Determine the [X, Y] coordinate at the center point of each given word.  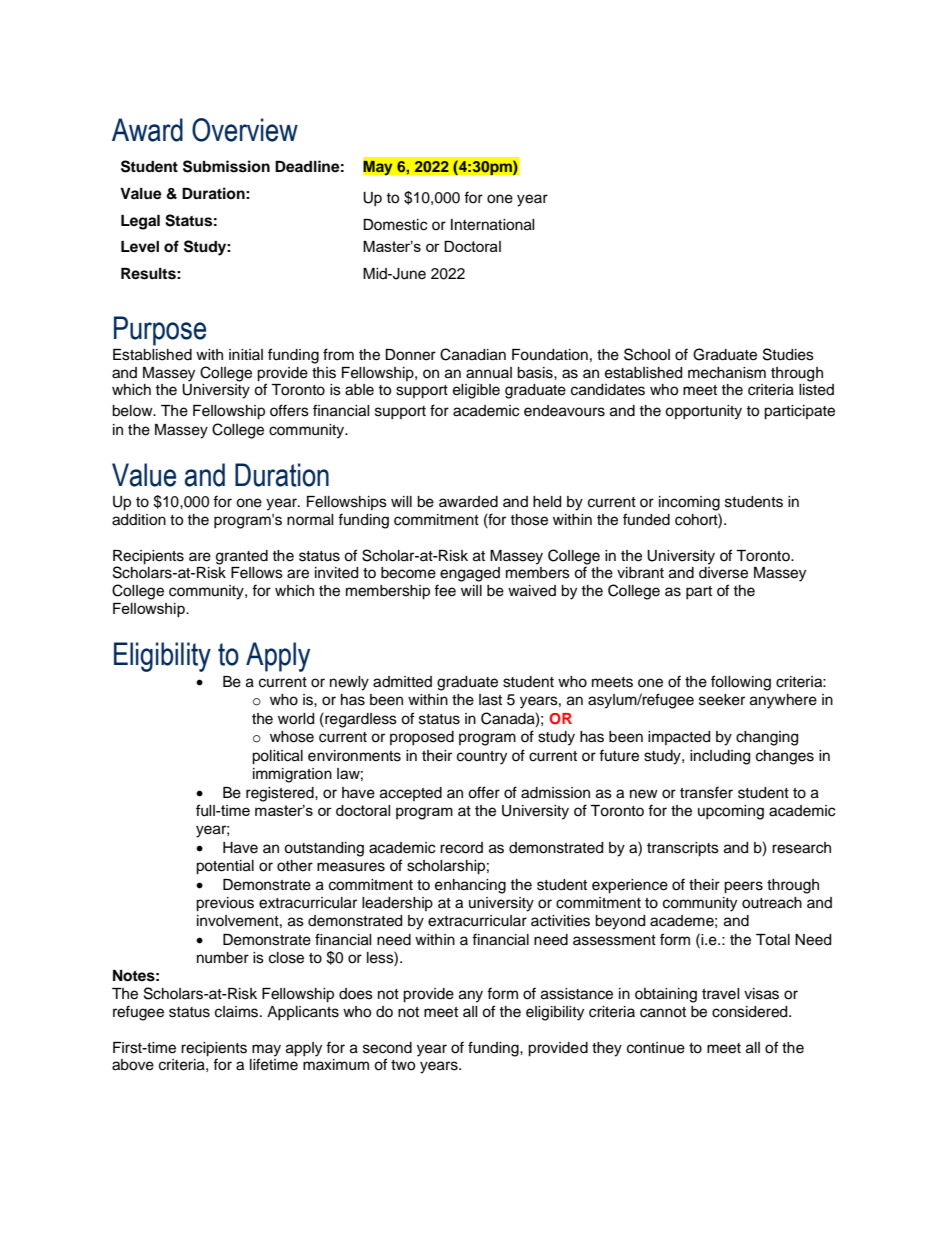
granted [242, 557]
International [493, 225]
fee [445, 590]
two [403, 1065]
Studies [788, 354]
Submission [226, 166]
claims [238, 1012]
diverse [723, 573]
